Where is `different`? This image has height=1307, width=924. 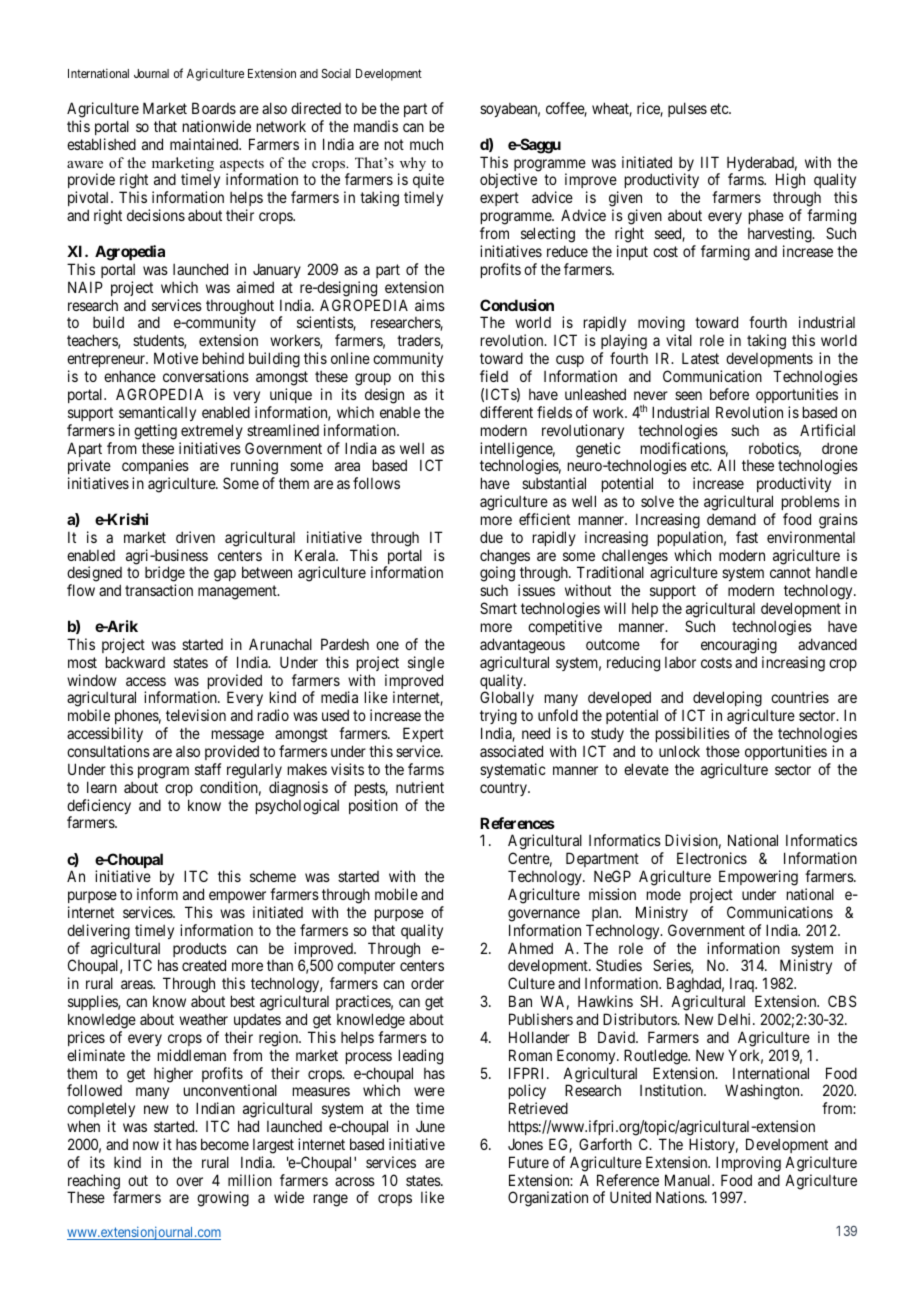 different is located at coordinates (506, 412).
